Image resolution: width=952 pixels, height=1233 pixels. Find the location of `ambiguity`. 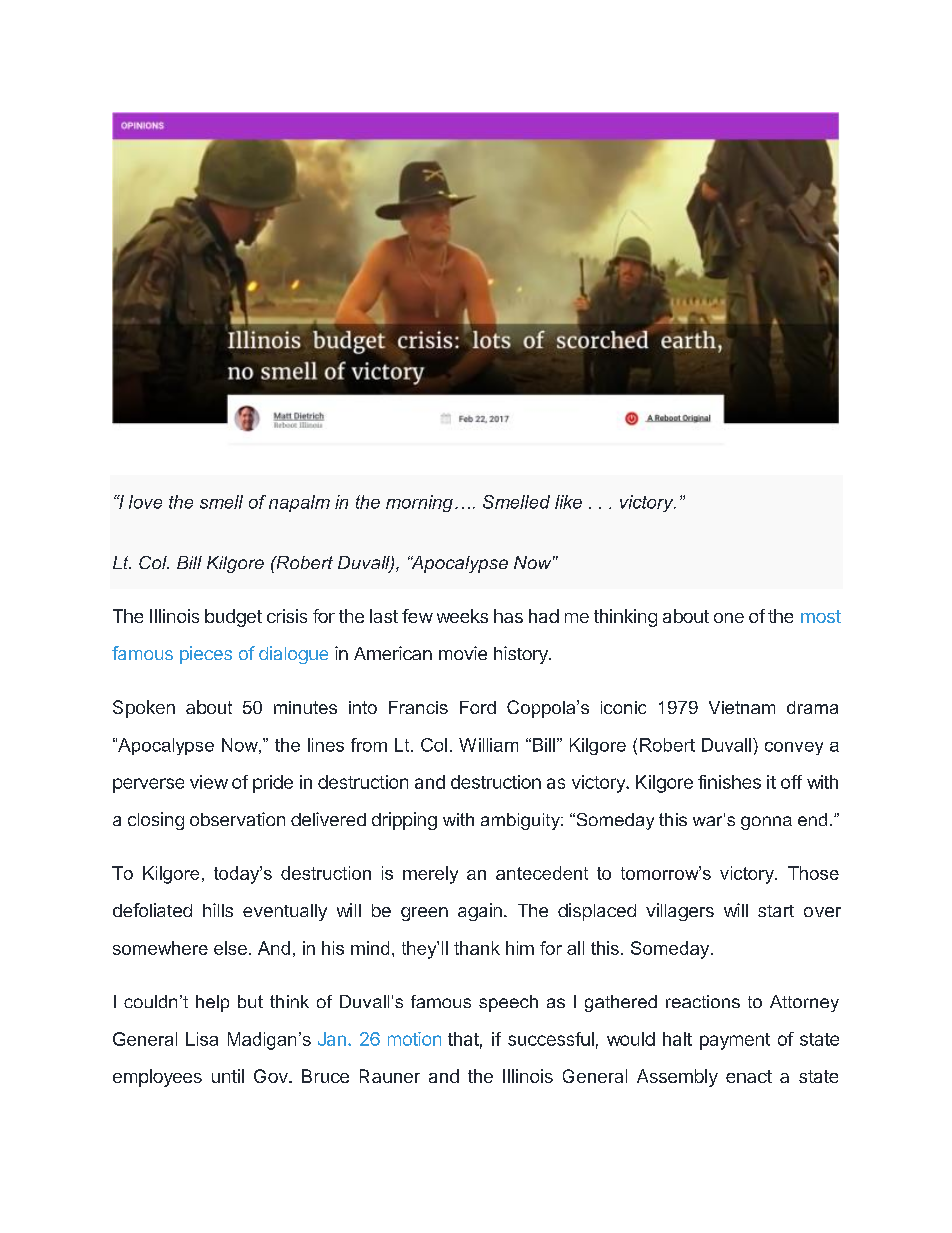

ambiguity is located at coordinates (521, 821).
